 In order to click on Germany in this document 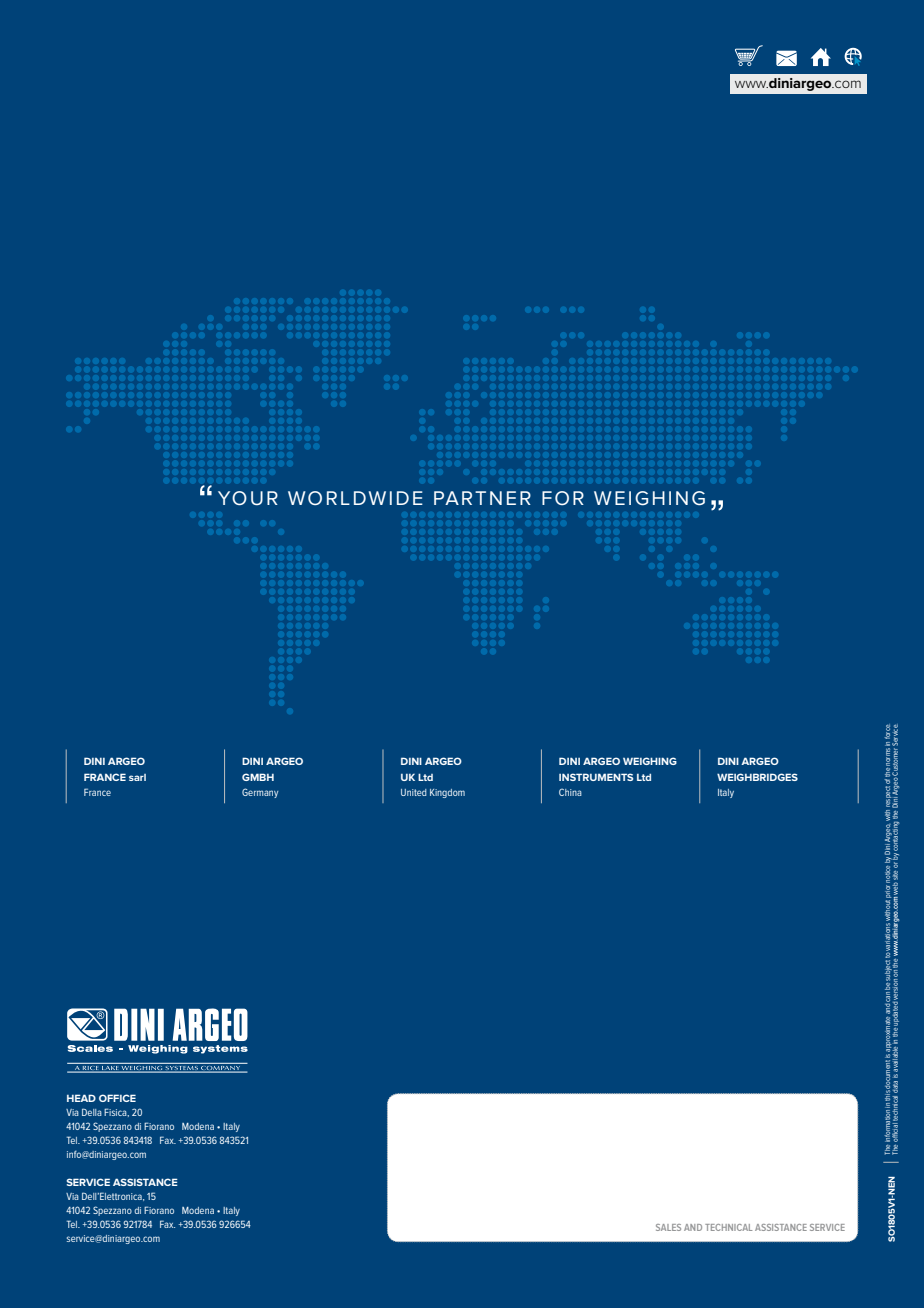, I will do `click(260, 793)`.
